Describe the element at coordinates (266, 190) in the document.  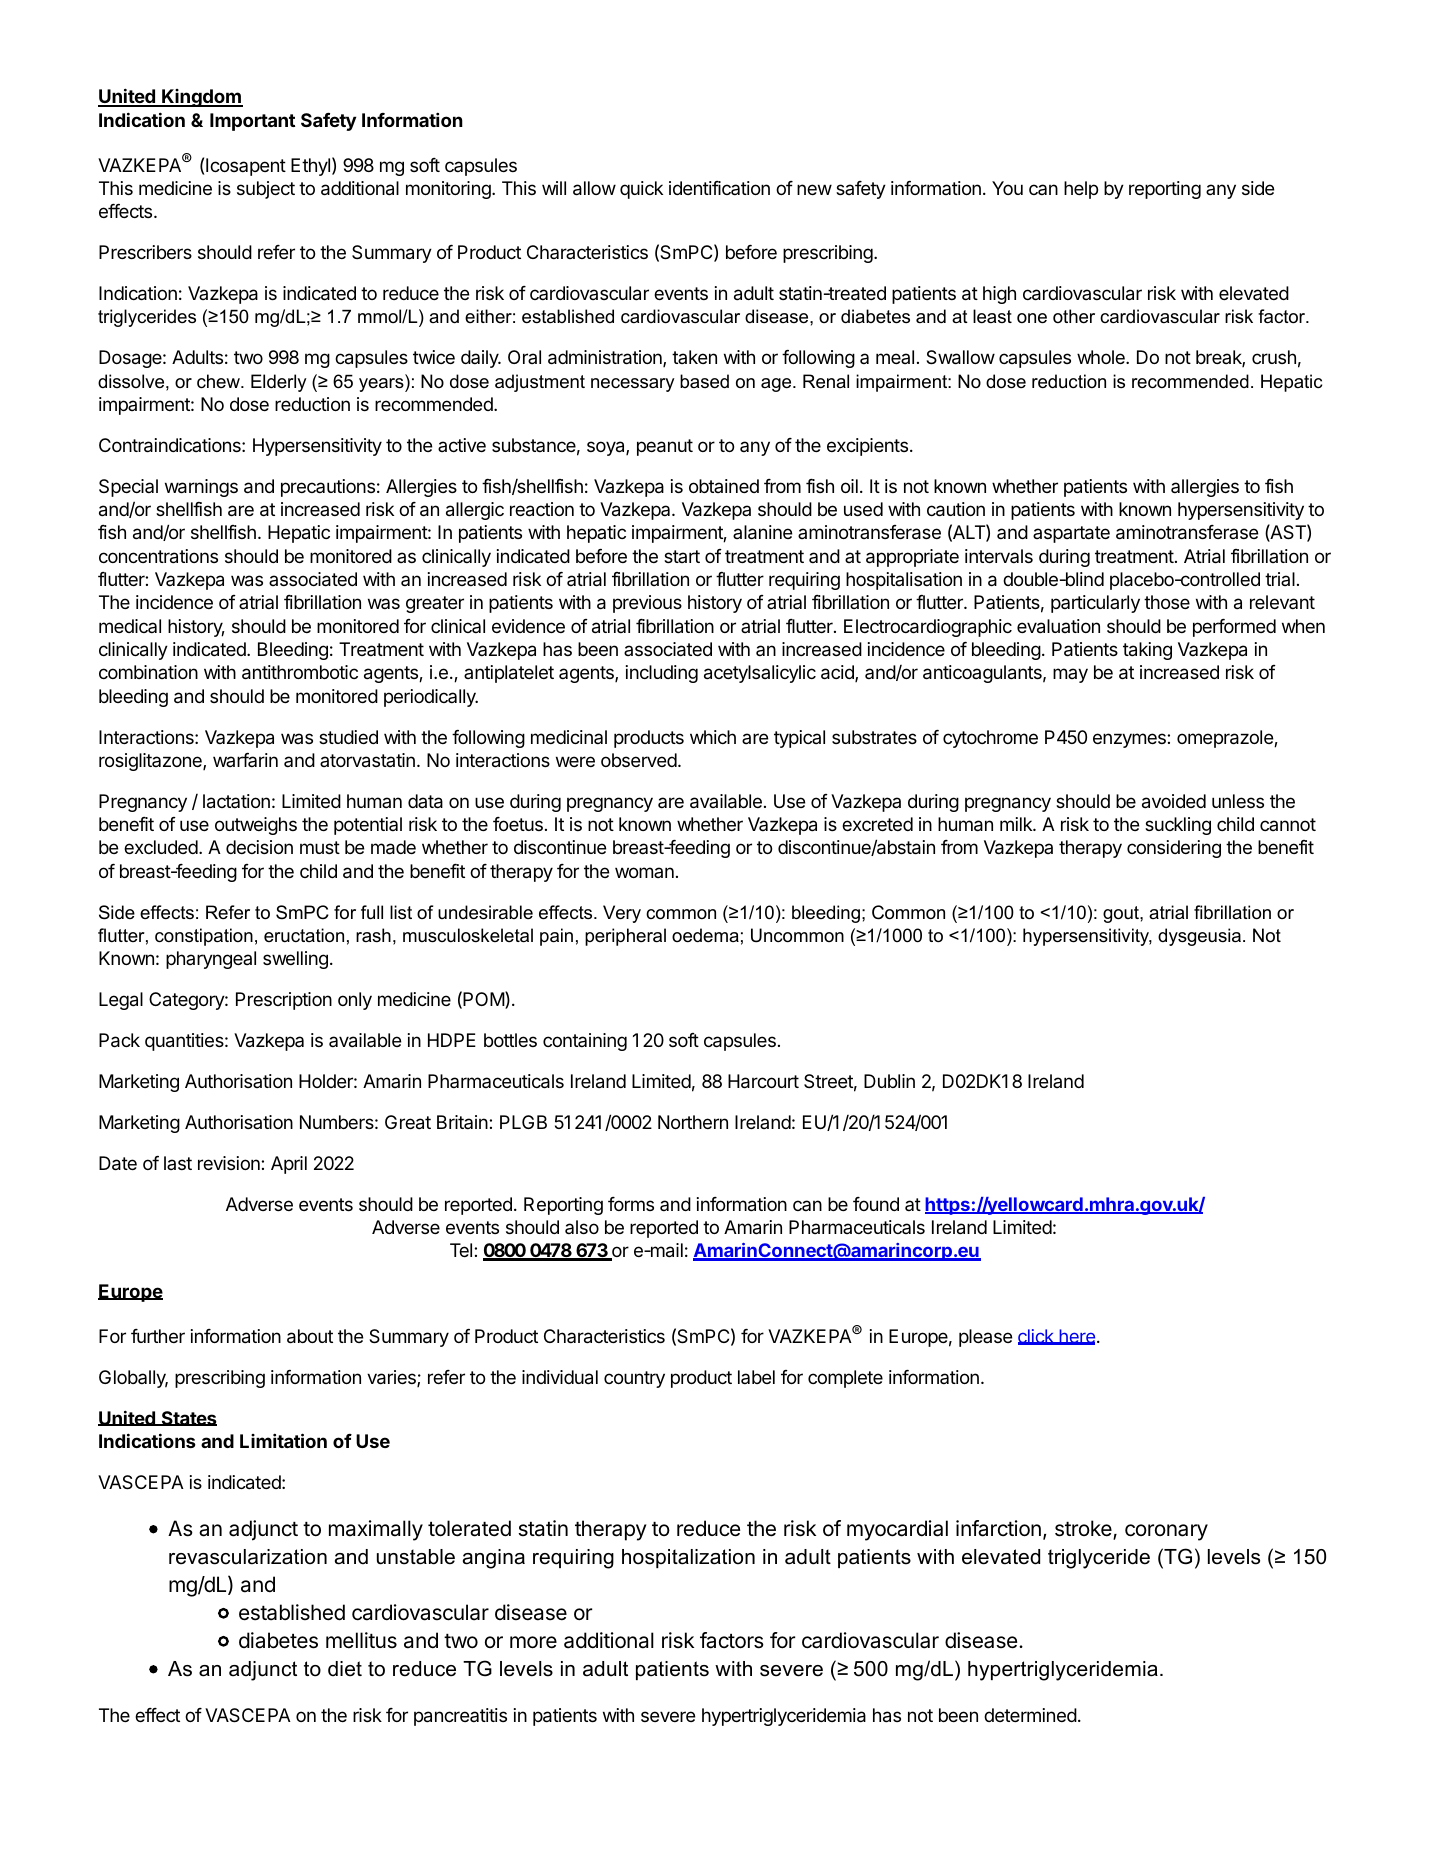
I see `subject` at that location.
